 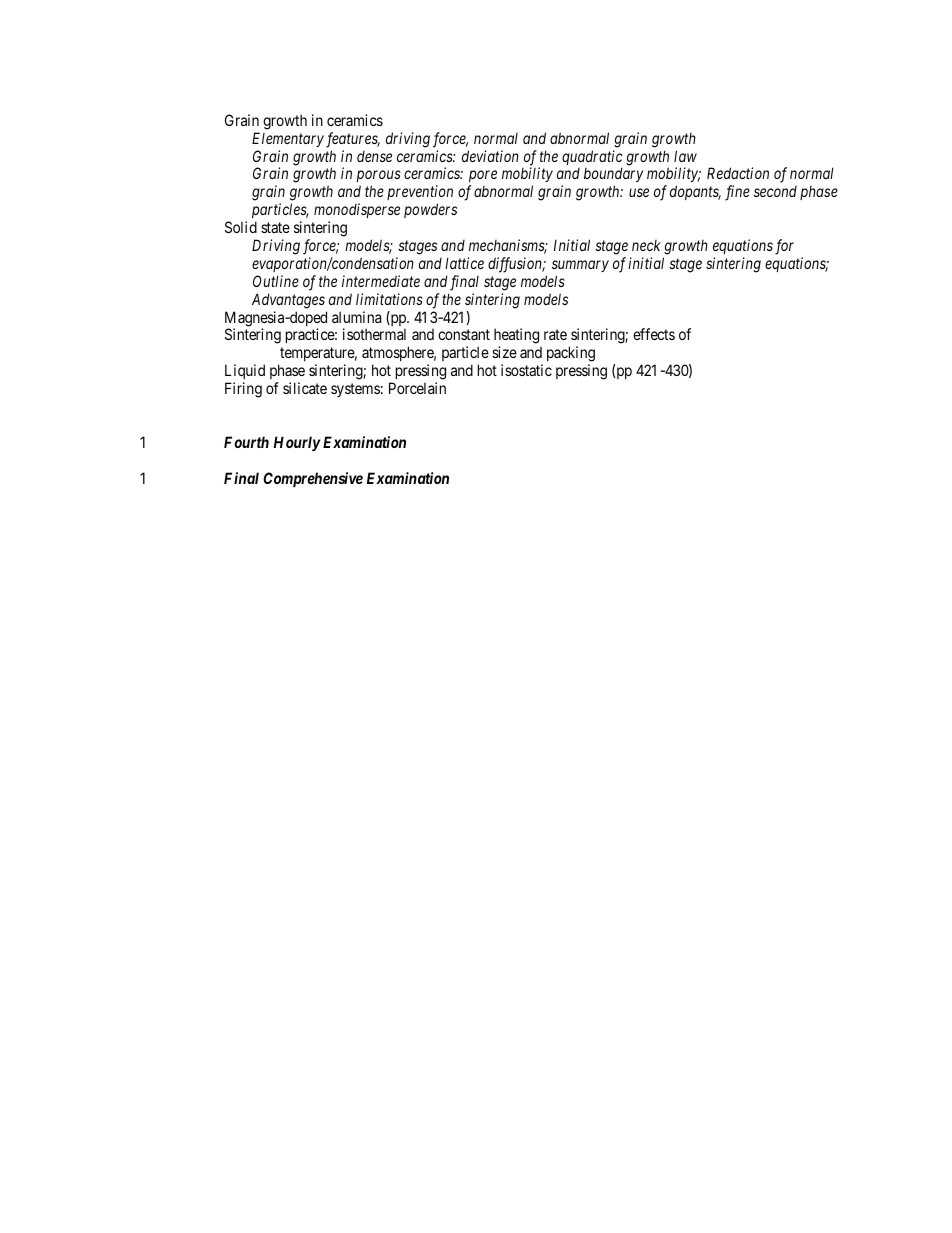 I want to click on Hourly, so click(x=297, y=443).
